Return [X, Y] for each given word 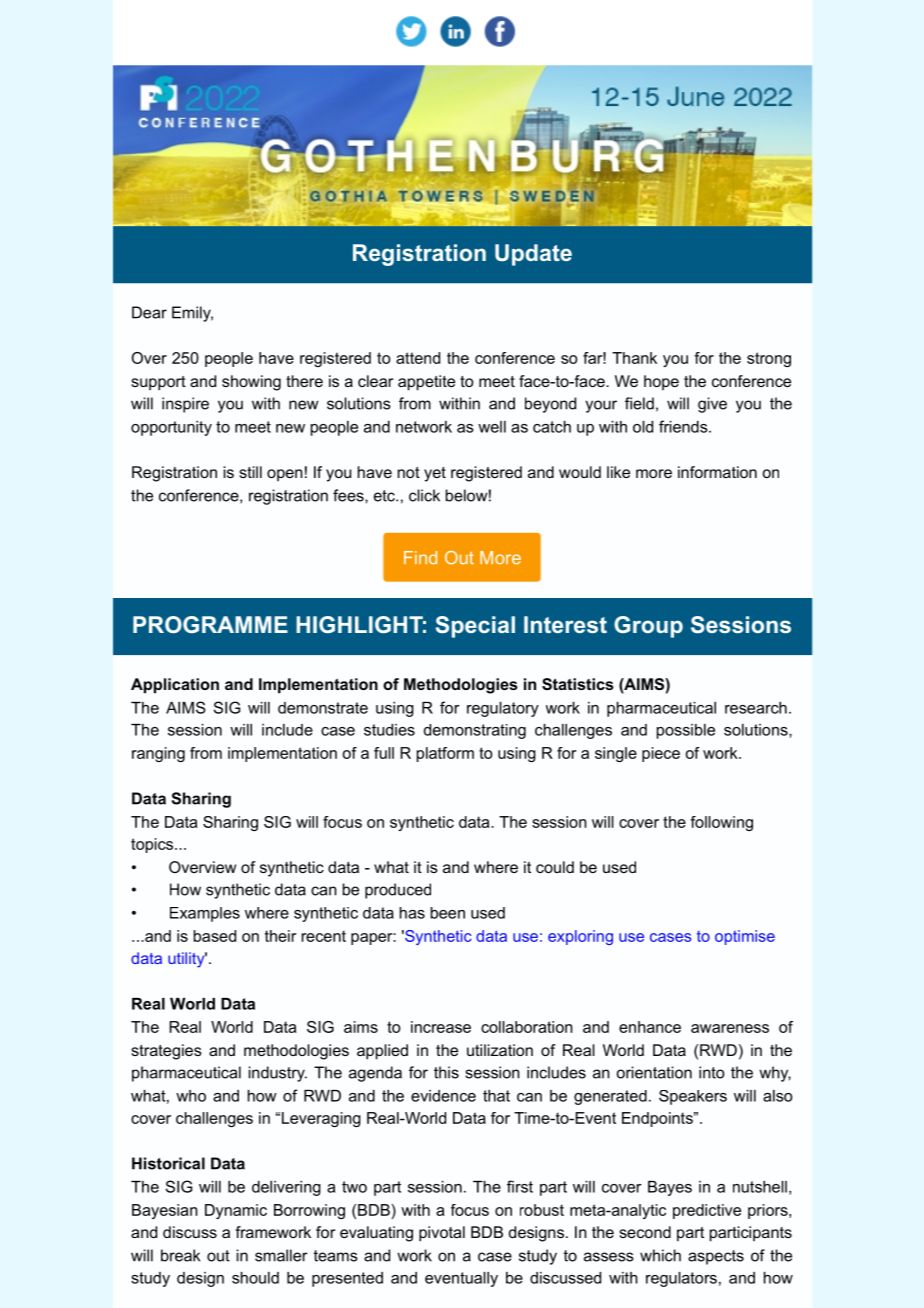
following [721, 823]
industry [278, 1074]
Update [533, 255]
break [180, 1255]
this [446, 1072]
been [448, 913]
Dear [149, 312]
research [756, 708]
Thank [634, 358]
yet [435, 474]
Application [175, 686]
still [250, 472]
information [717, 472]
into [711, 1072]
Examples [205, 914]
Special [475, 627]
